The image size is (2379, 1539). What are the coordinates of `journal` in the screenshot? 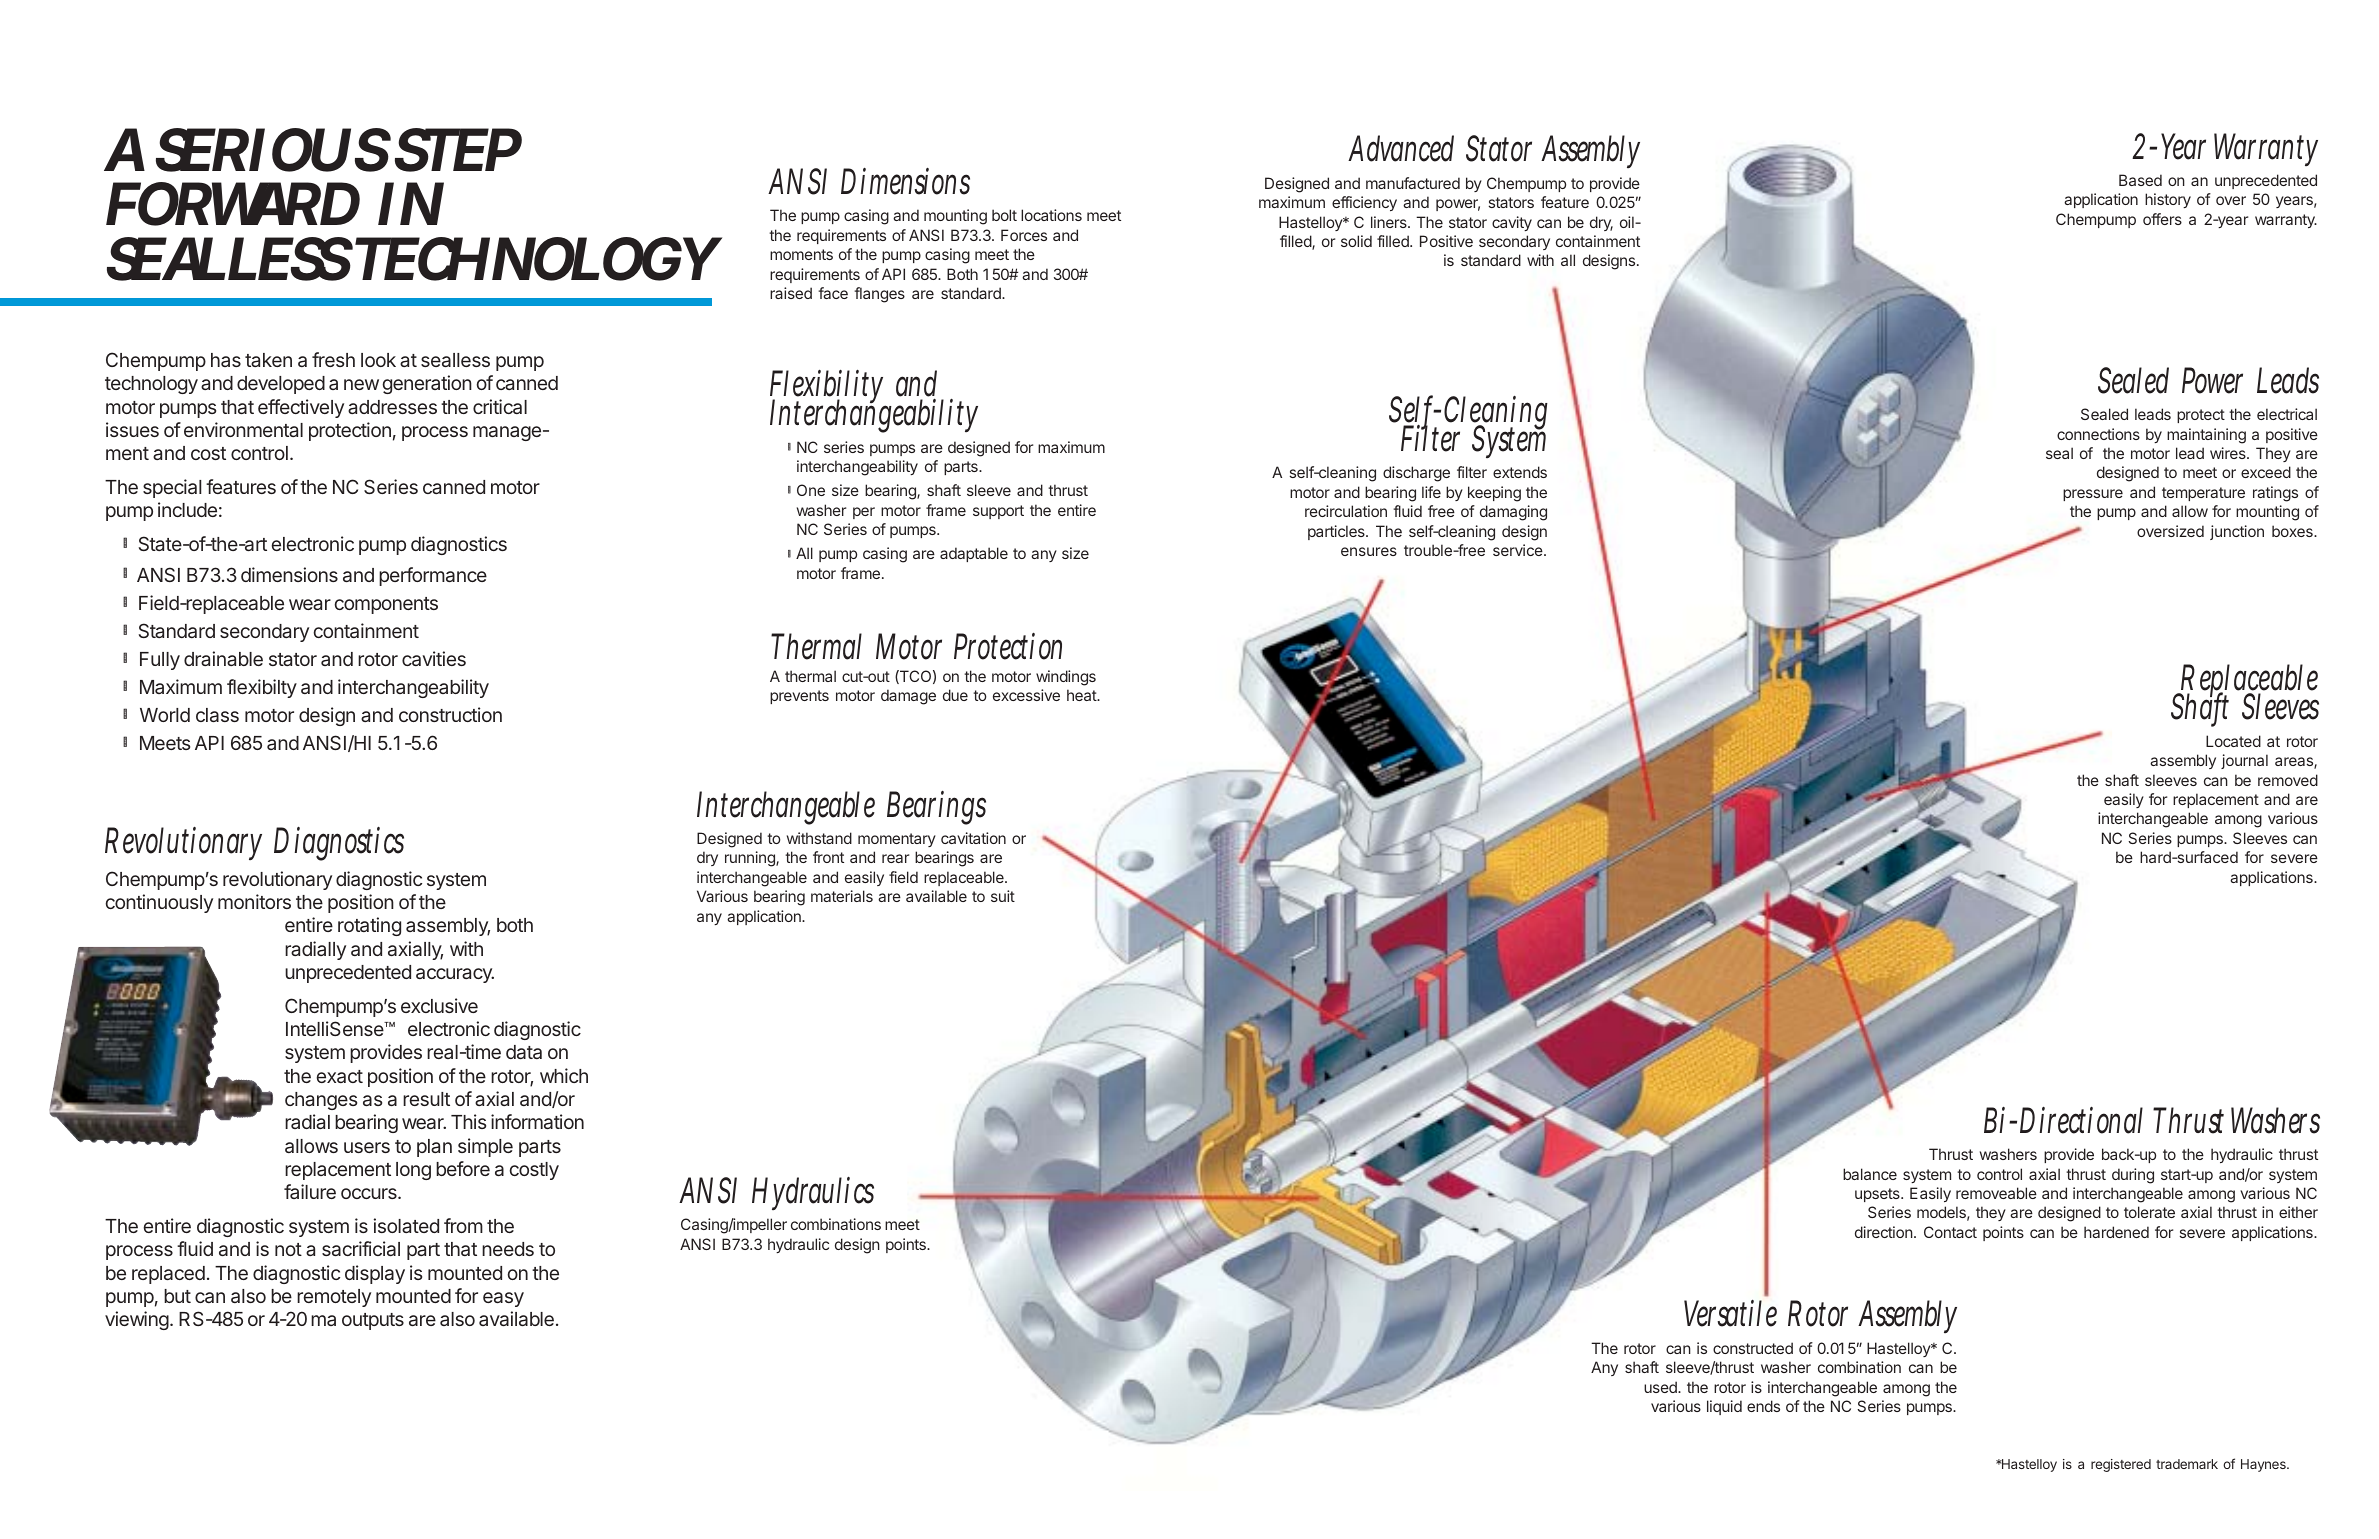 It's located at (2244, 761).
